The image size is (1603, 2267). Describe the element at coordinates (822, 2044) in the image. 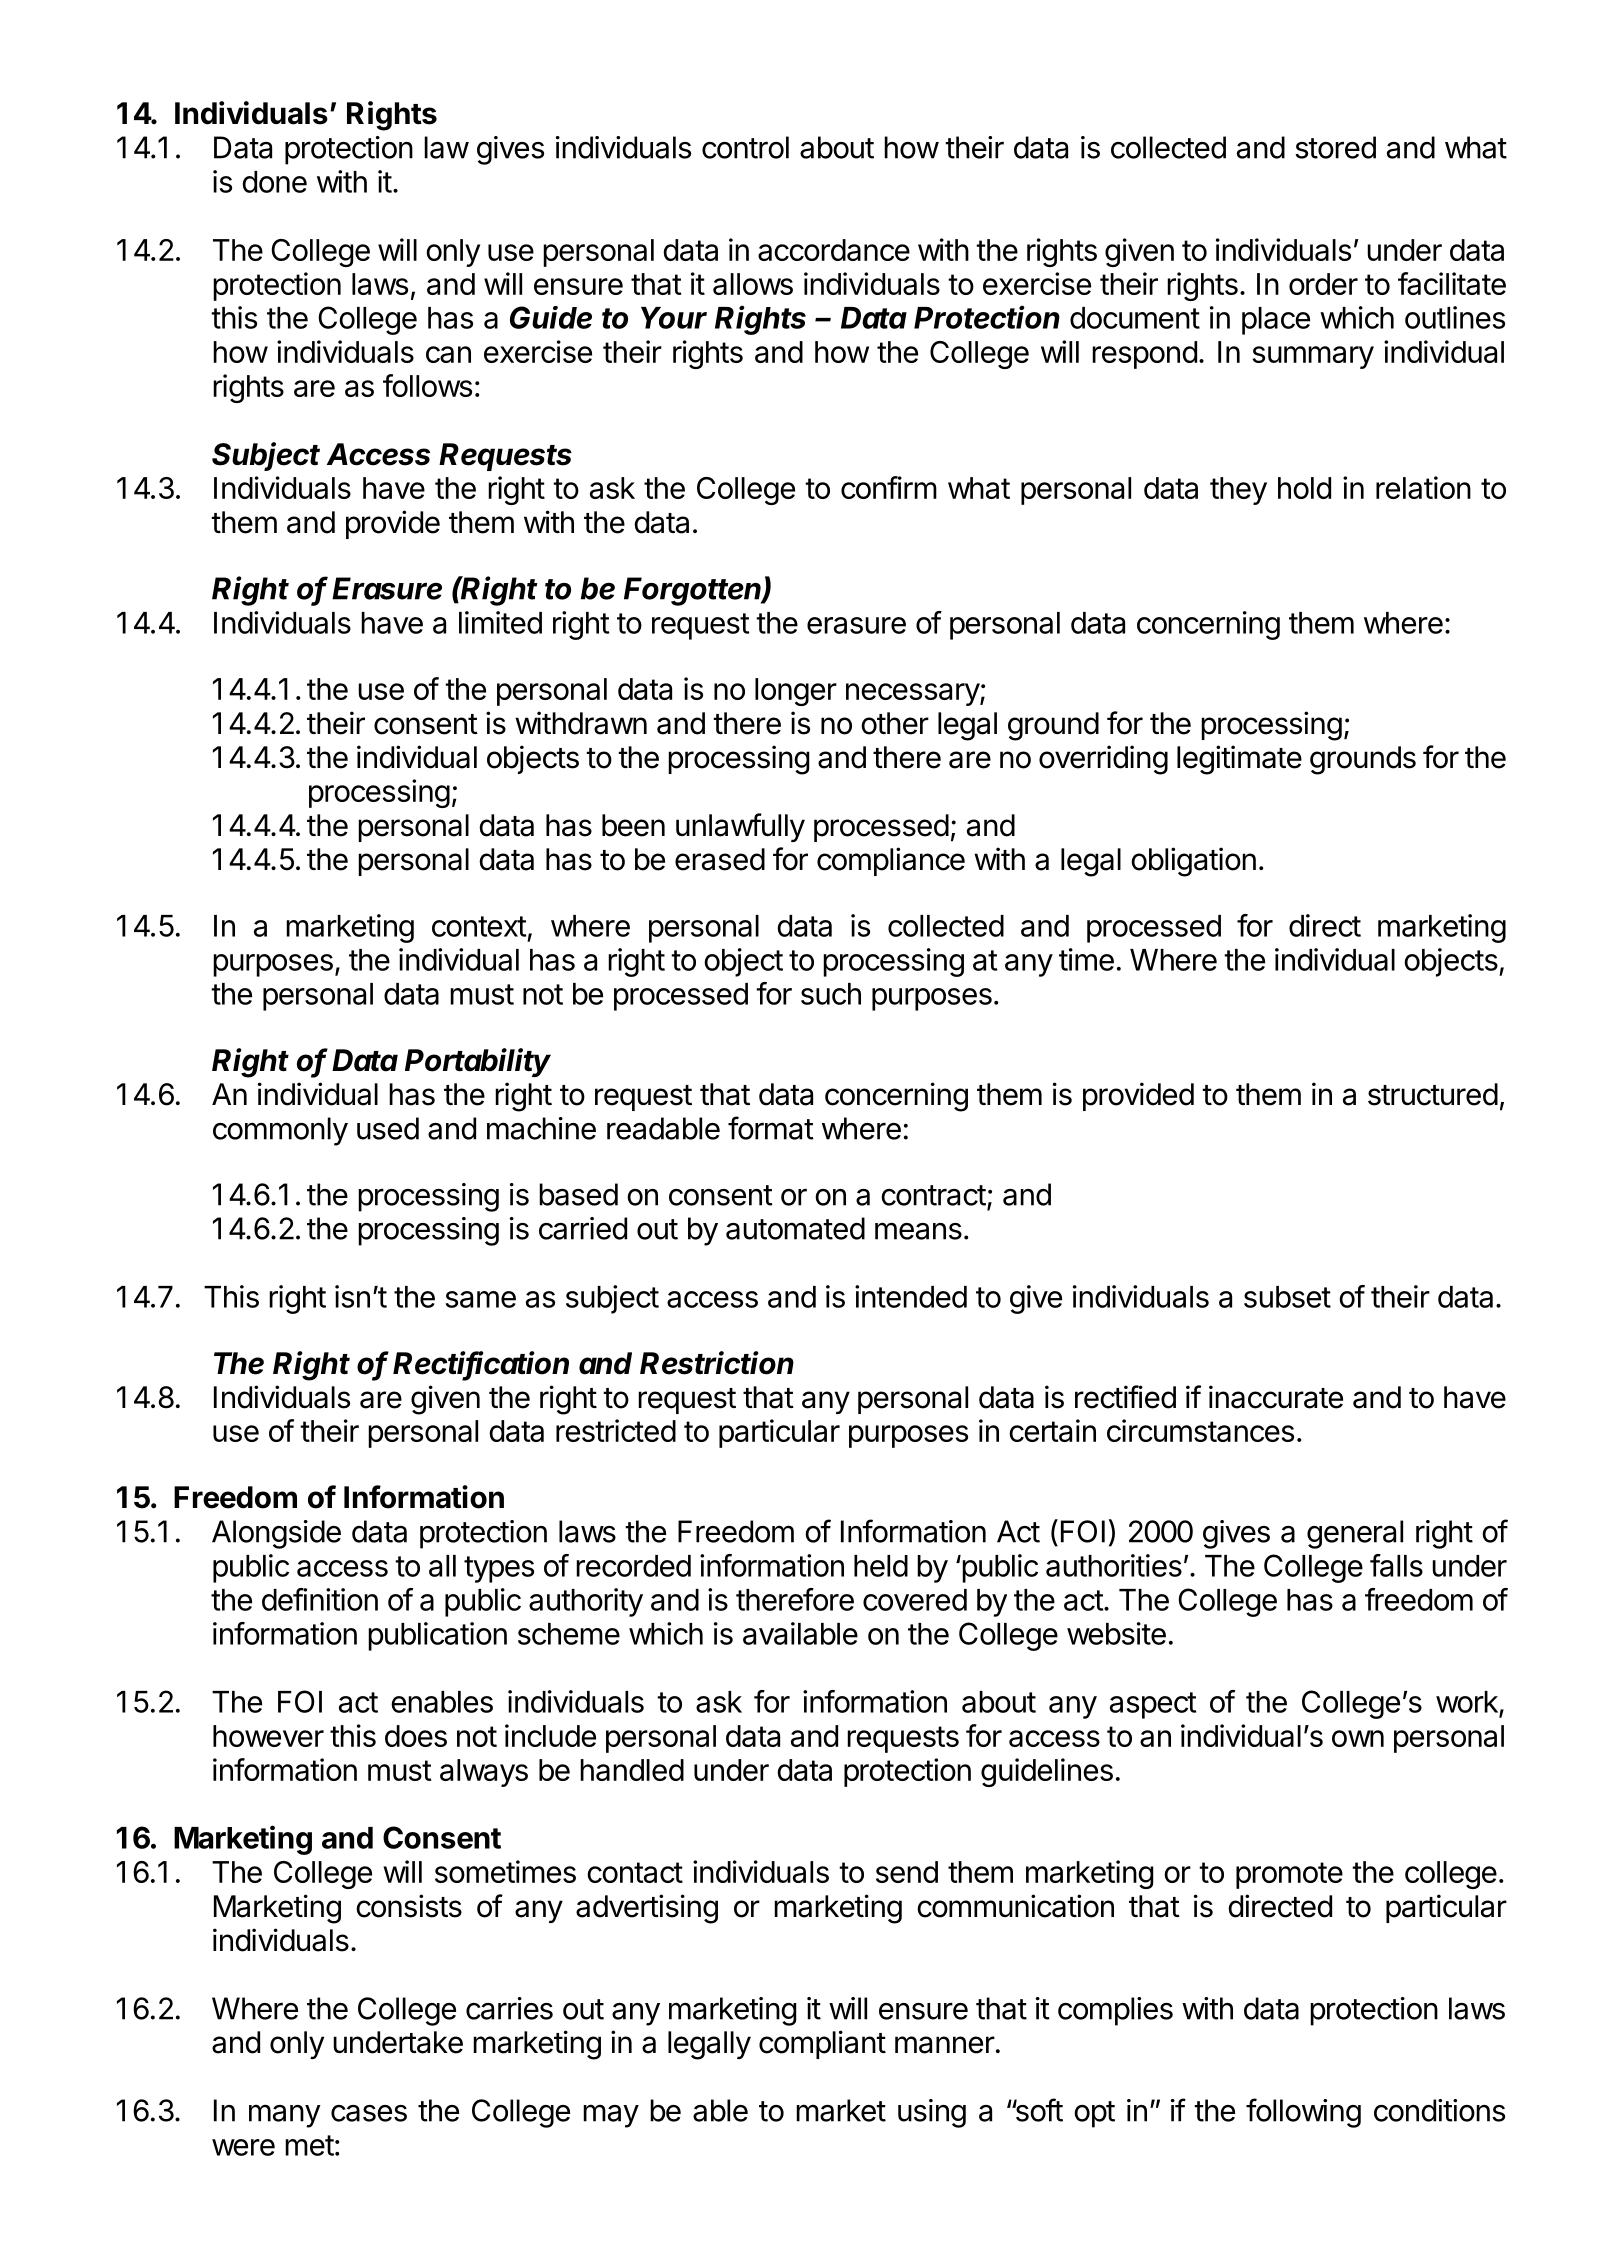

I see `compliant` at that location.
